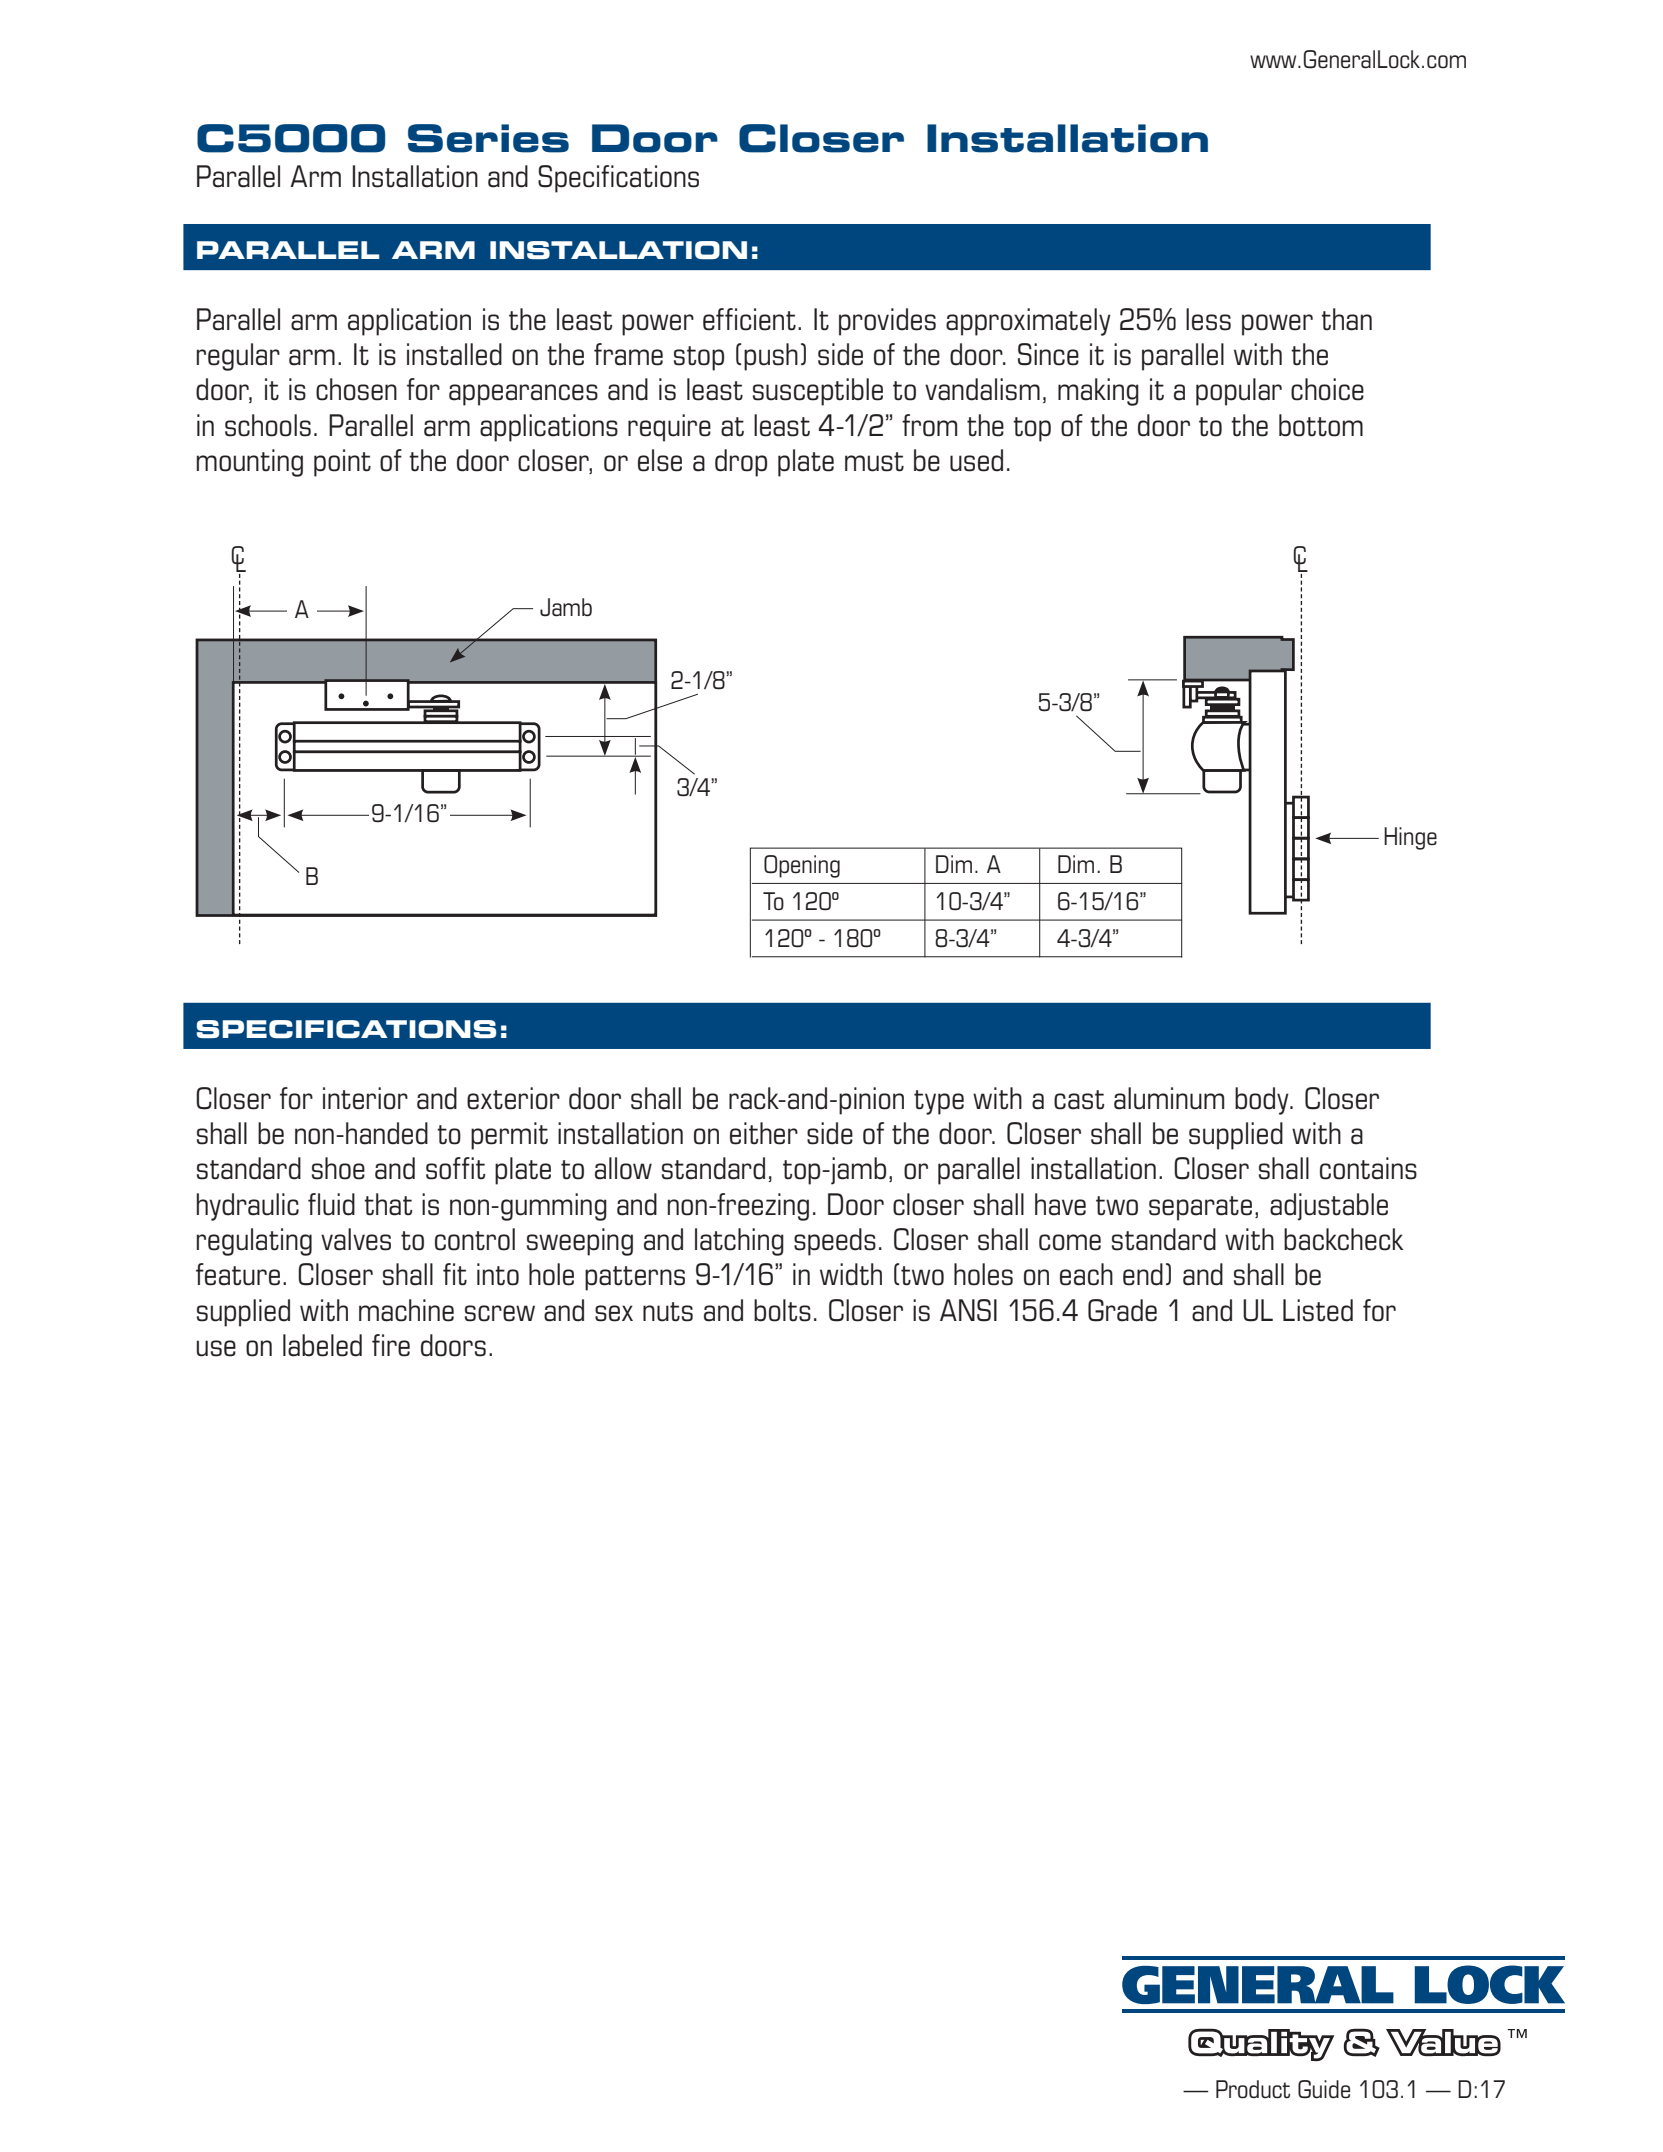  I want to click on Grade, so click(1122, 1310).
